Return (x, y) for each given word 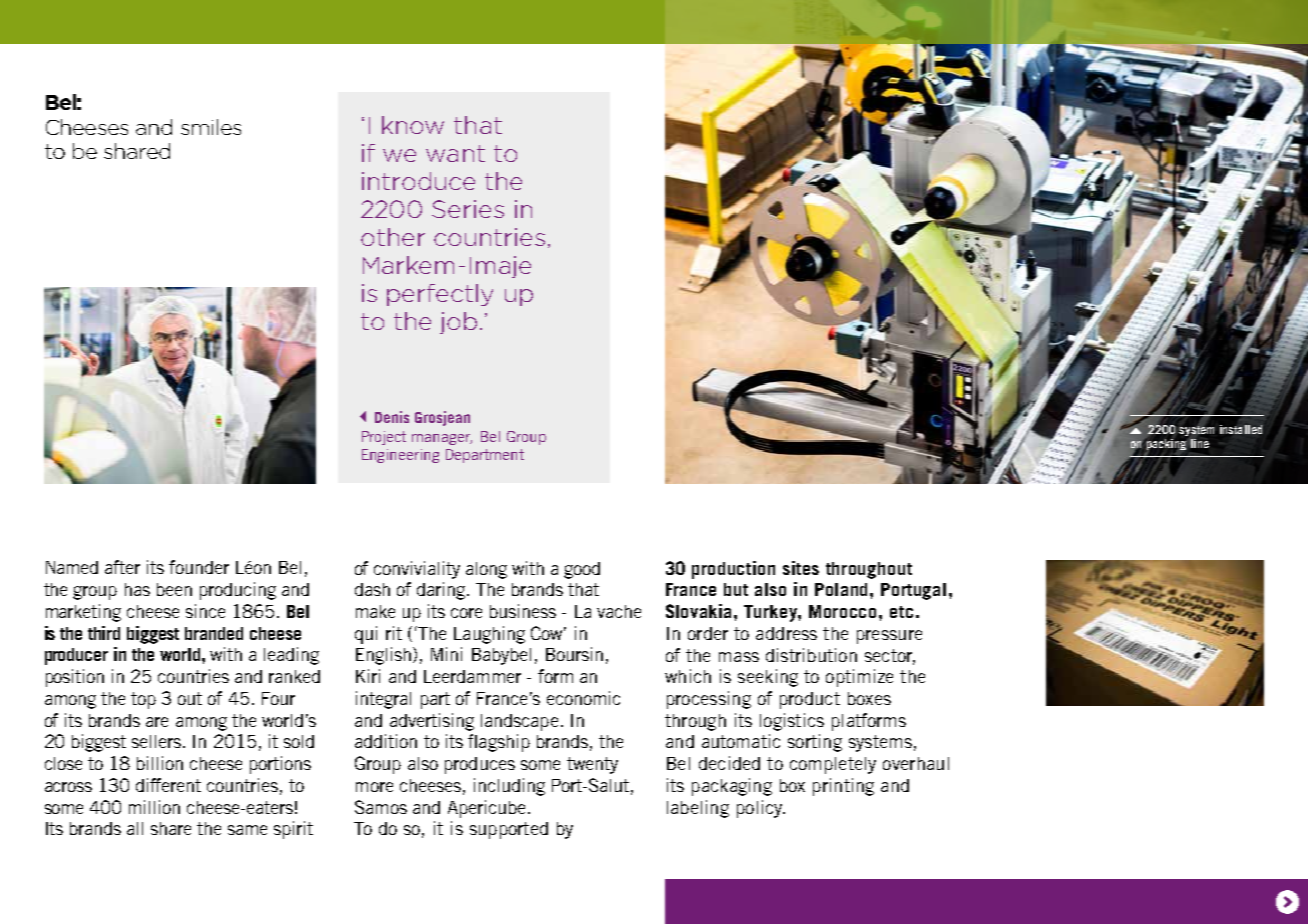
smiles (211, 127)
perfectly (440, 295)
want (455, 153)
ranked (294, 676)
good (582, 570)
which (688, 676)
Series (468, 209)
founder (199, 567)
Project (384, 438)
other (393, 237)
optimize (859, 678)
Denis (392, 417)
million (154, 807)
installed (1241, 429)
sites (801, 568)
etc (901, 612)
